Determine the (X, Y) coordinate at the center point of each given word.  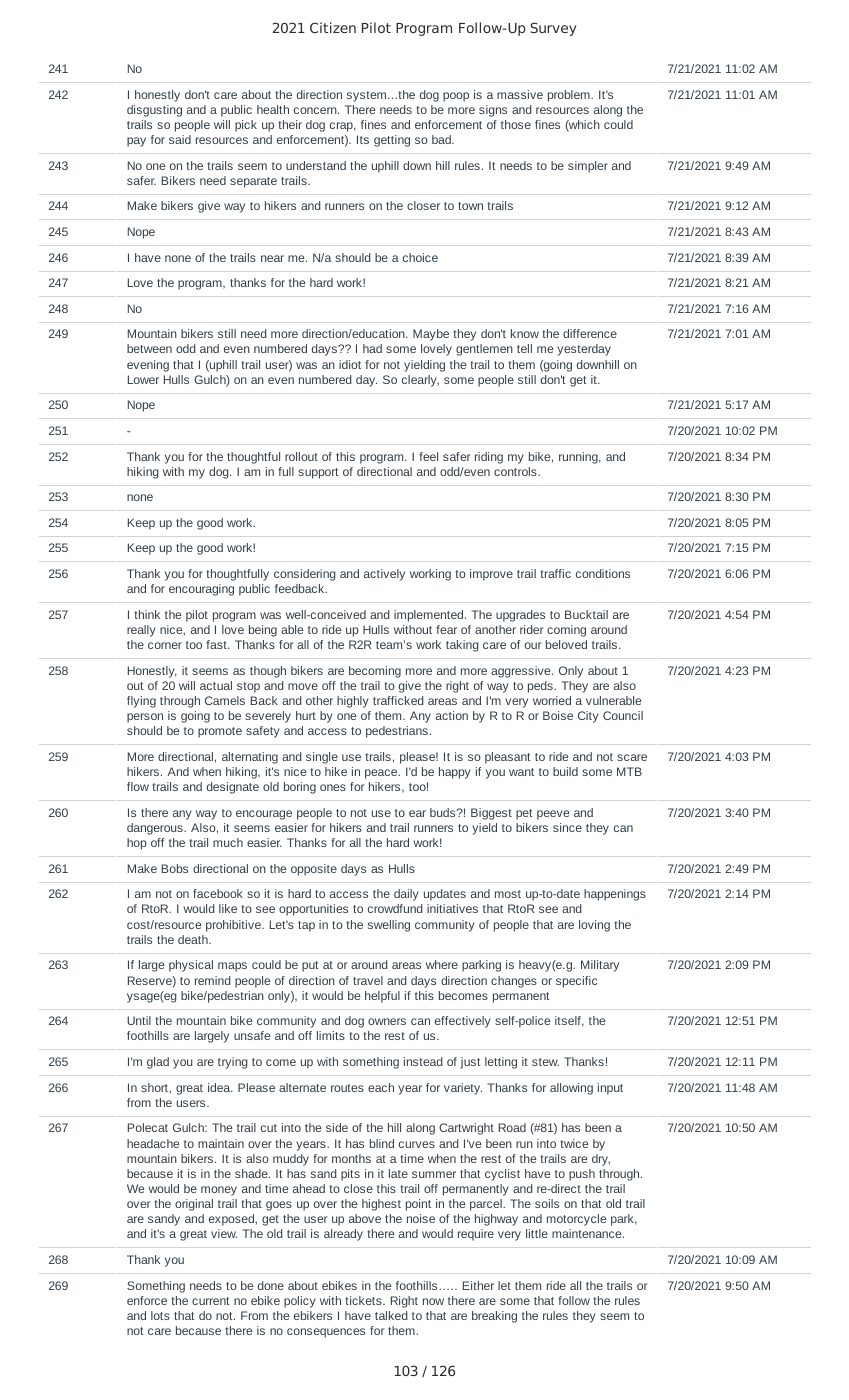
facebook (218, 893)
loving (594, 926)
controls (516, 471)
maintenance (588, 1233)
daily (406, 895)
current (211, 1301)
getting (392, 141)
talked (391, 1315)
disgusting (154, 111)
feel (428, 456)
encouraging (201, 590)
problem (570, 96)
